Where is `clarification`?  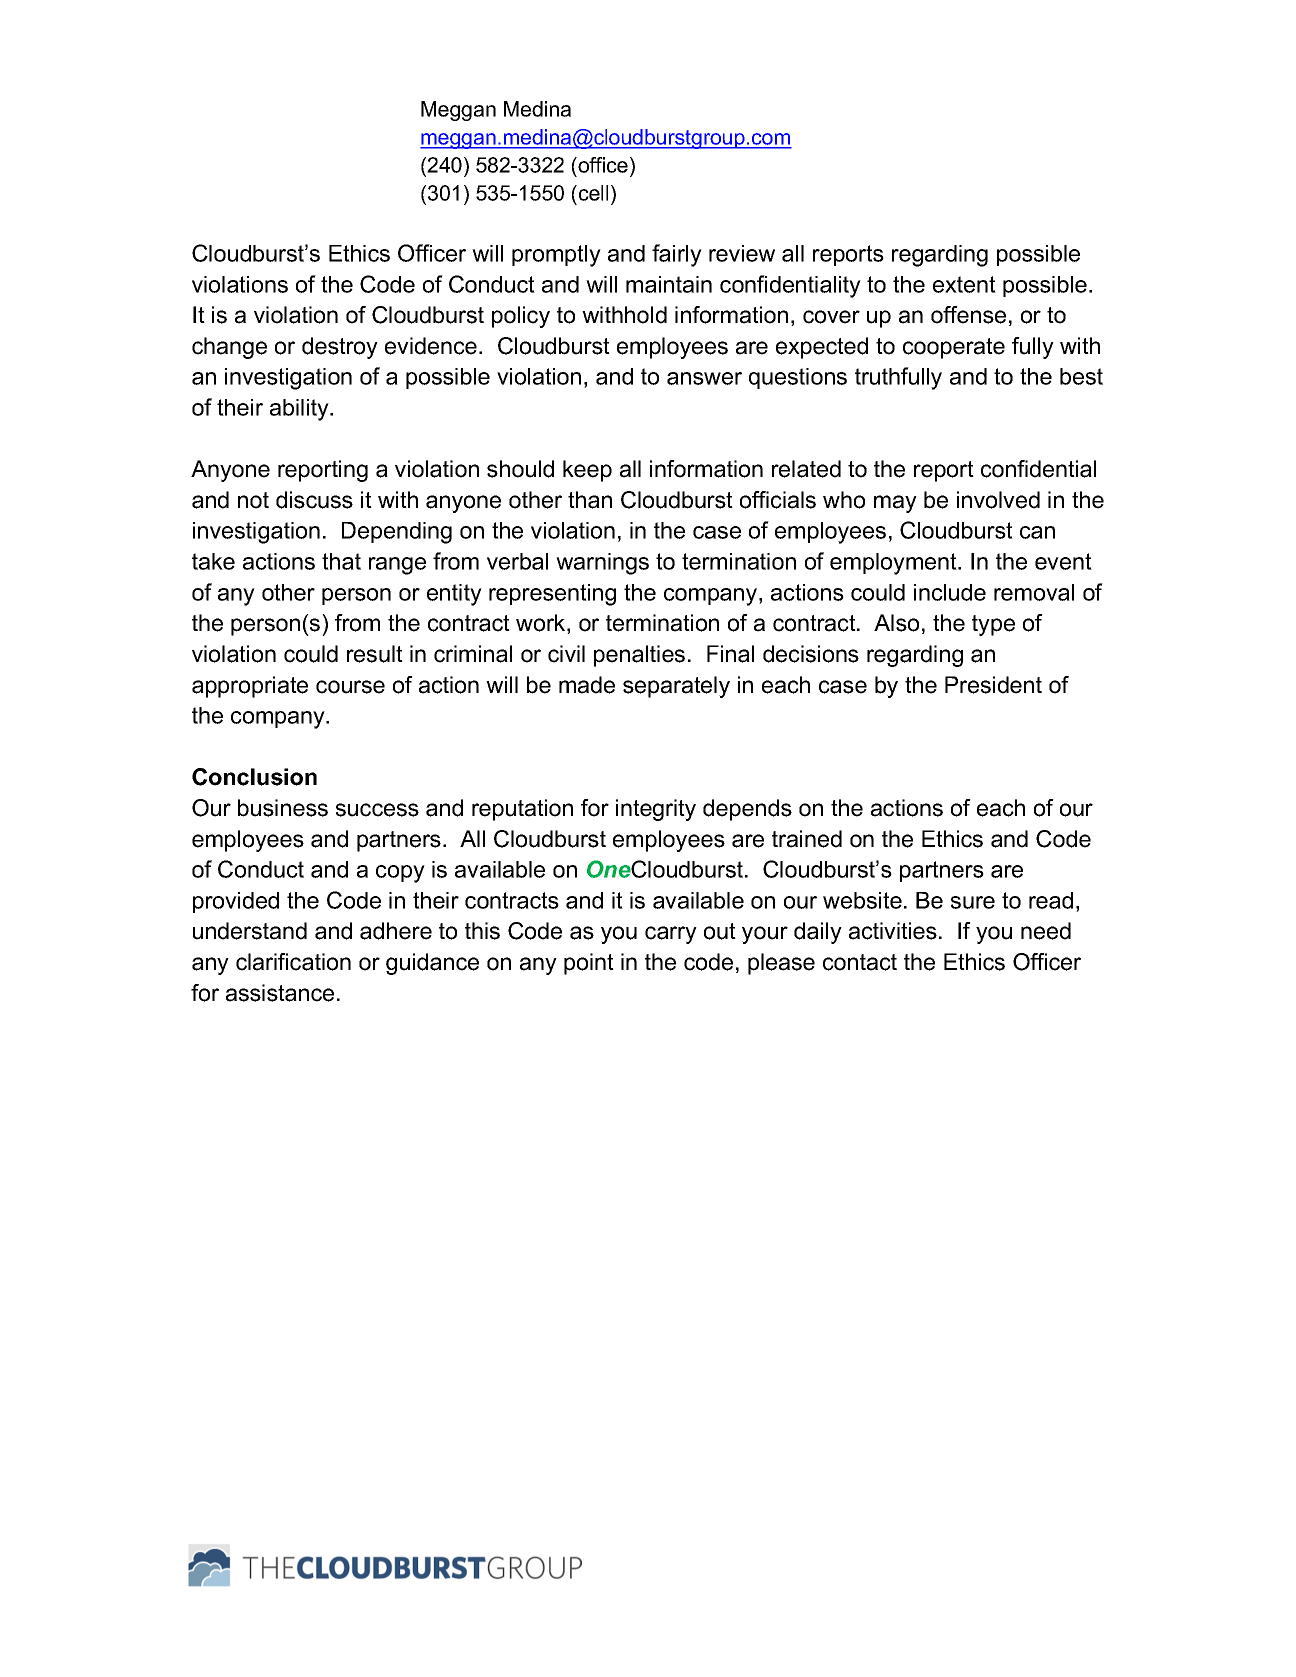
clarification is located at coordinates (293, 962).
